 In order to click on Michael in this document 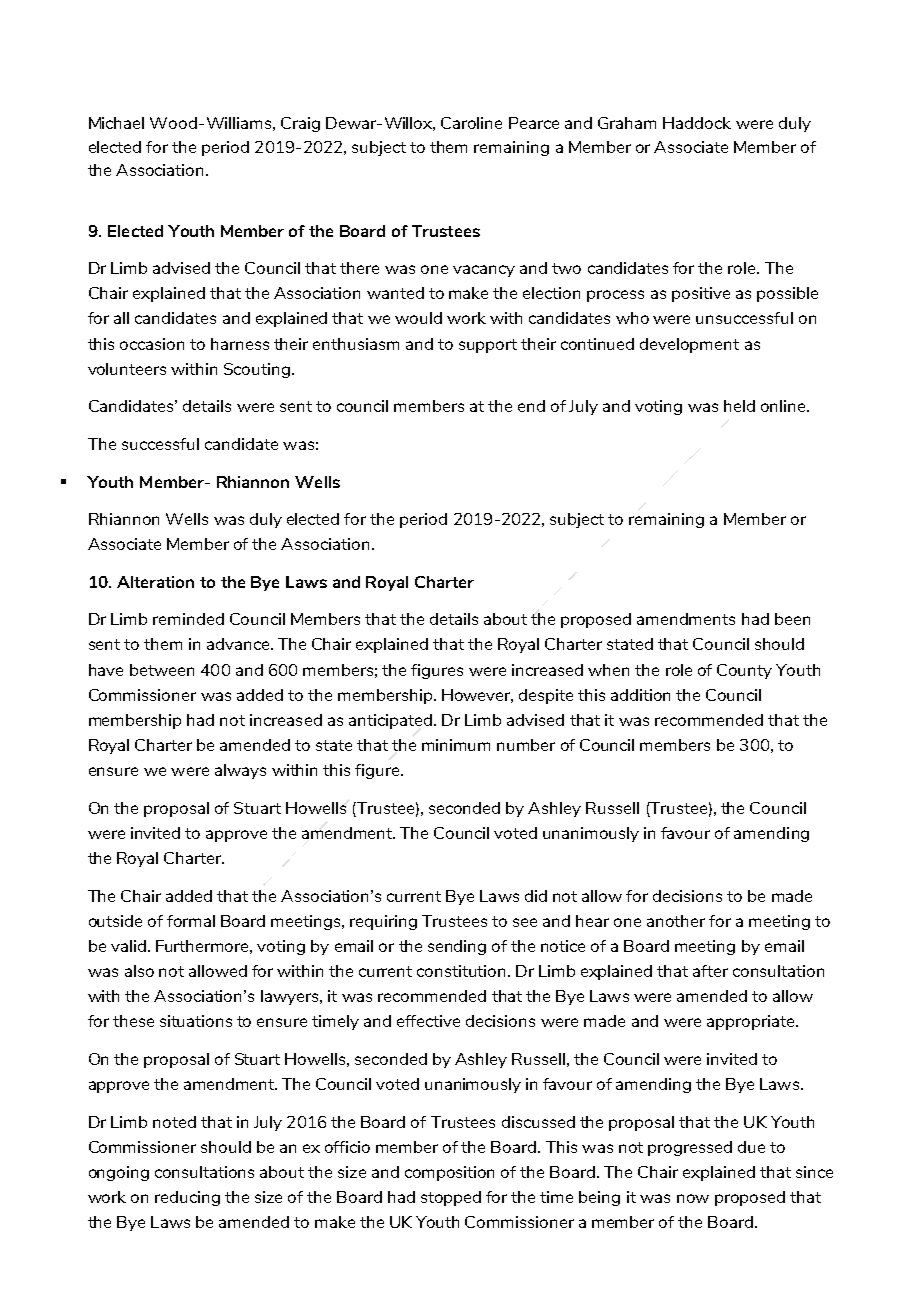, I will do `click(116, 123)`.
